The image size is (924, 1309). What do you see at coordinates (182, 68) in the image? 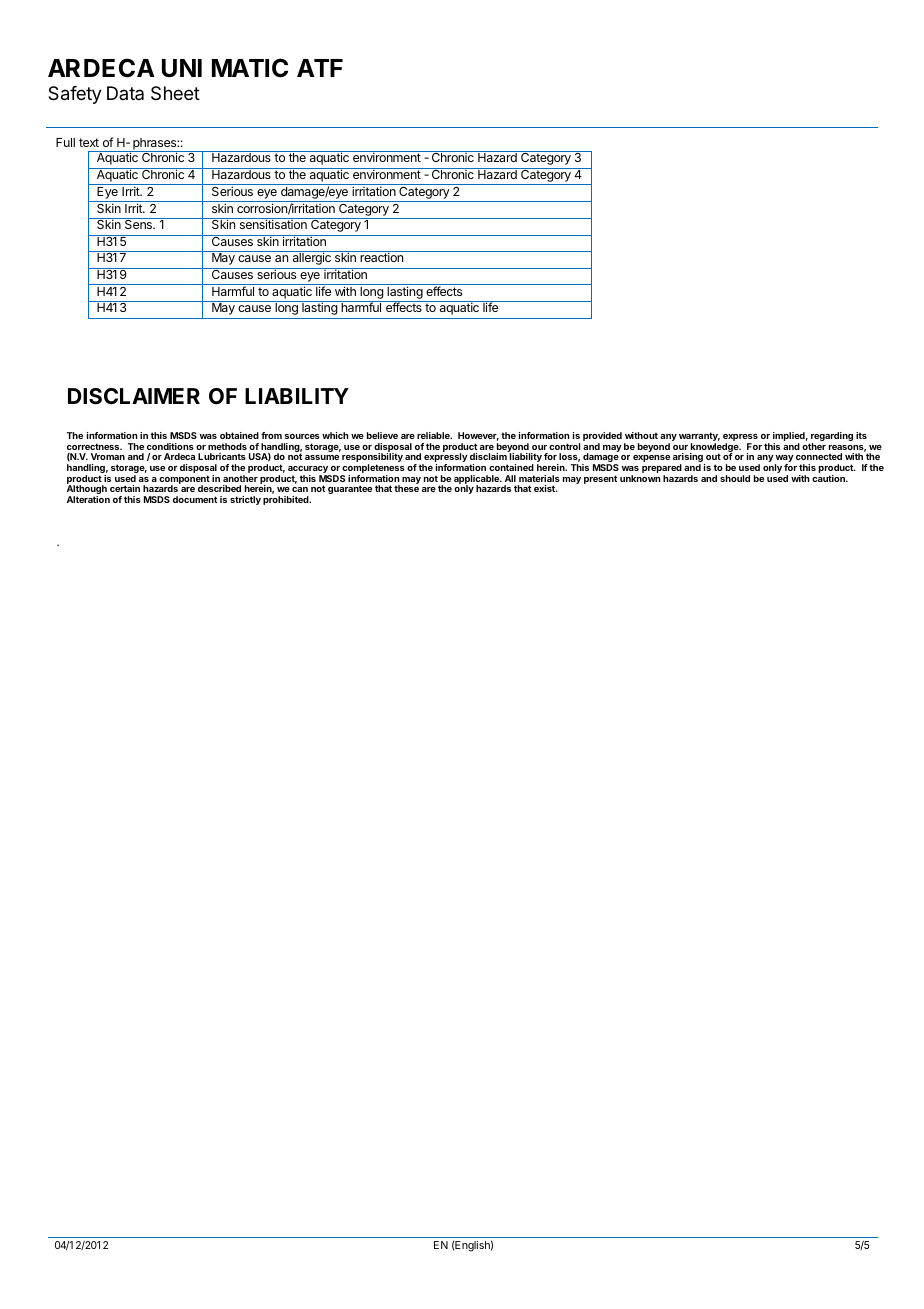
I see `UNI` at bounding box center [182, 68].
